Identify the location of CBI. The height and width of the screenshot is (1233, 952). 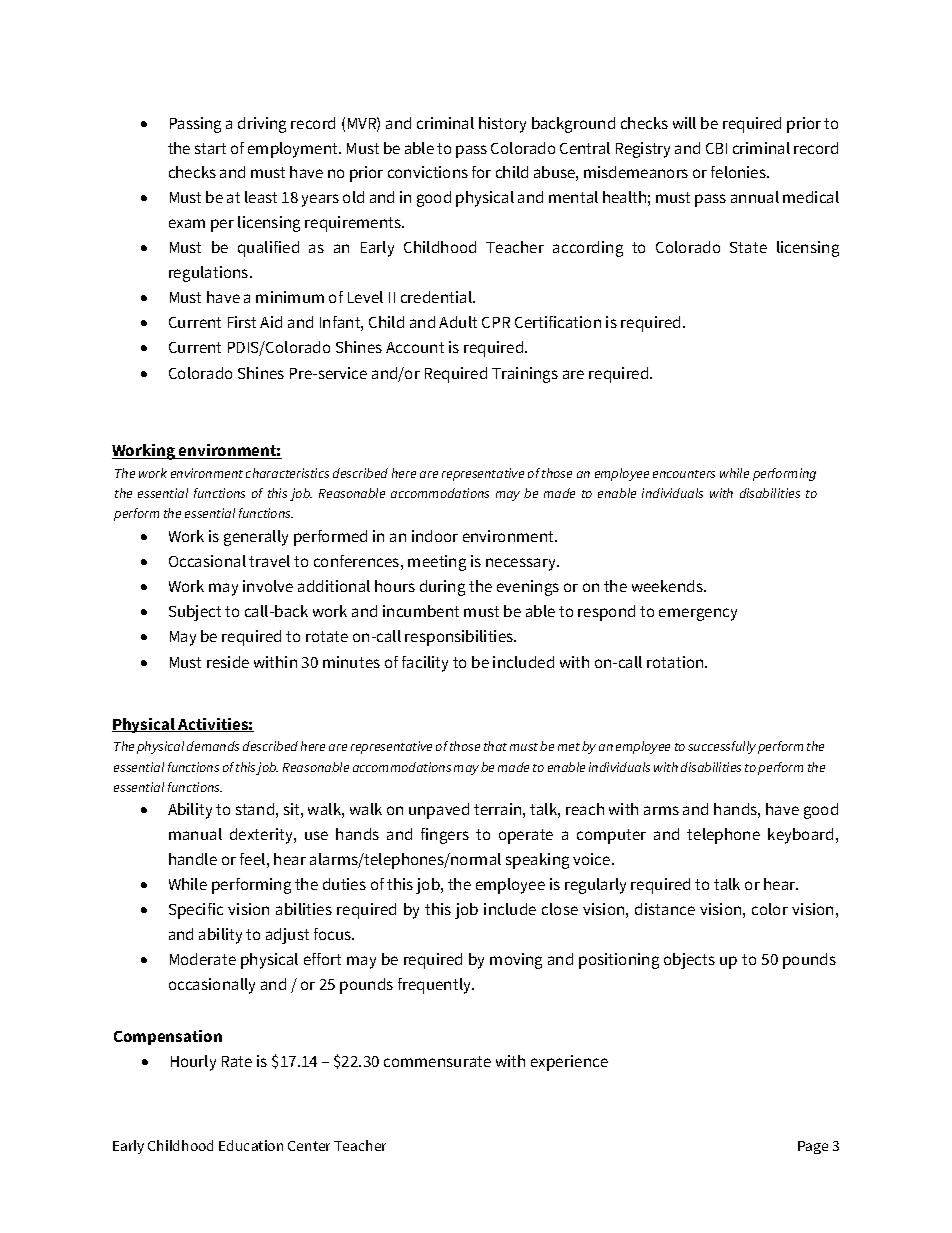
(716, 148).
